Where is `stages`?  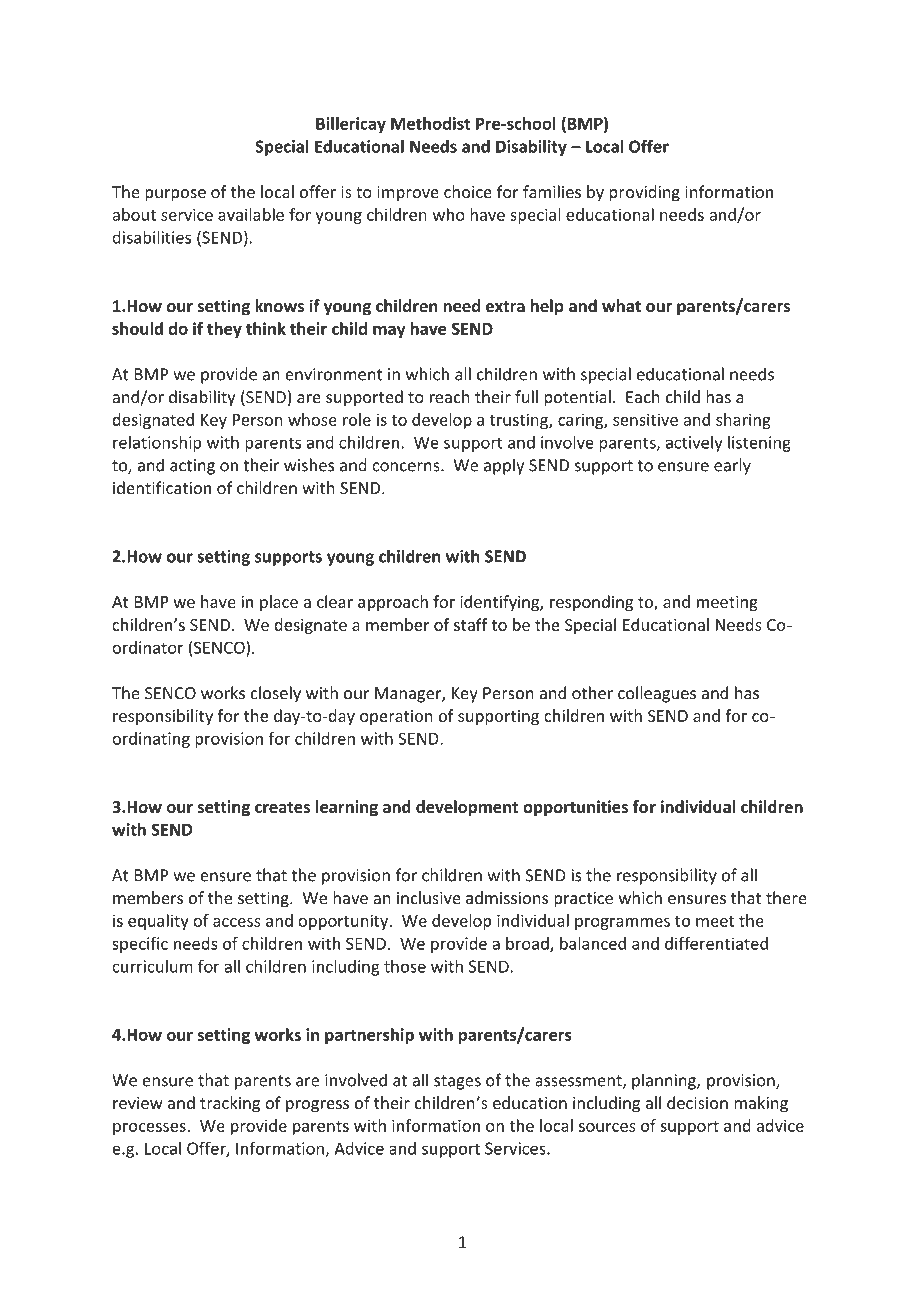
stages is located at coordinates (457, 1082).
